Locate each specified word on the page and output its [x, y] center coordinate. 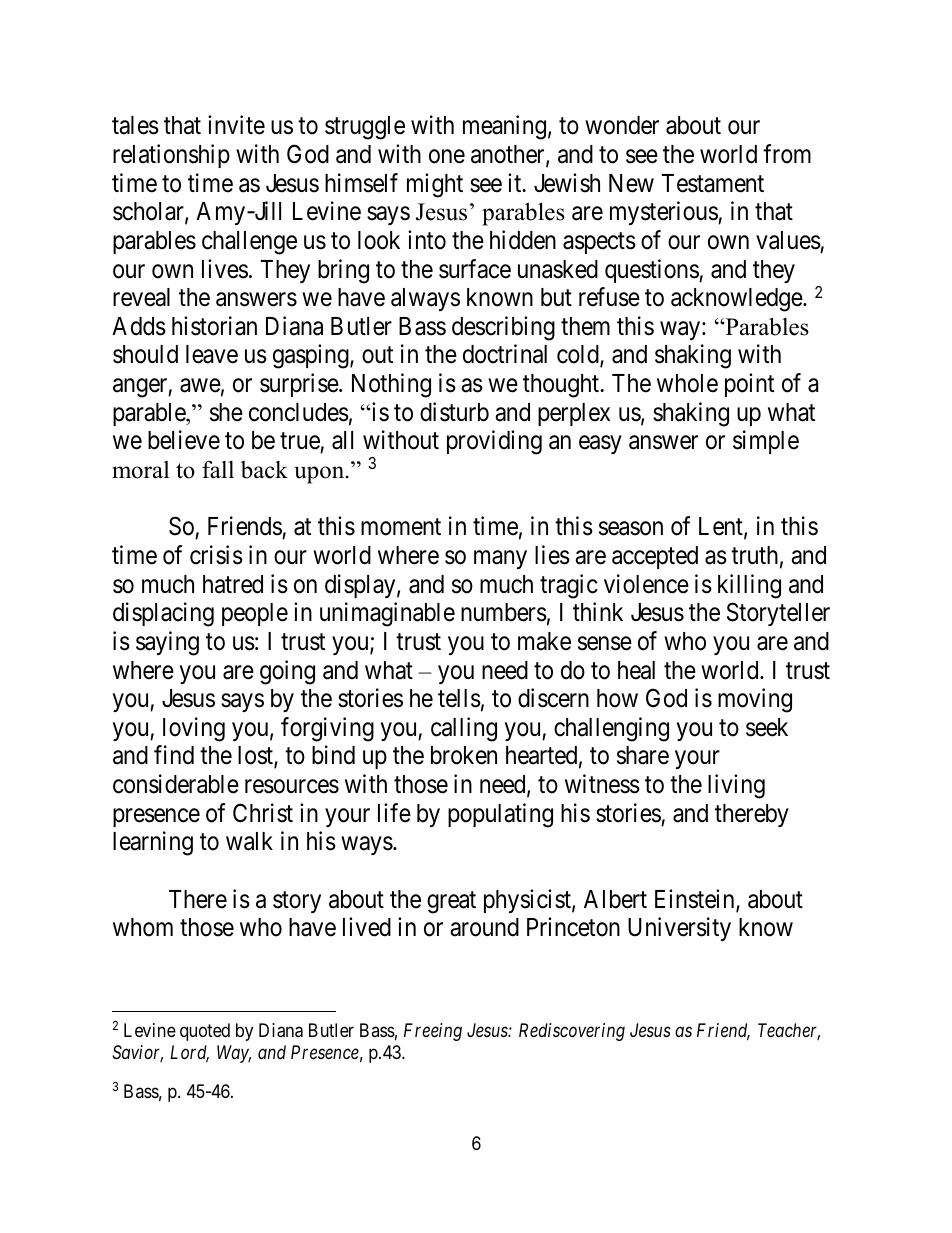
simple [766, 442]
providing [494, 442]
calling [464, 729]
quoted [205, 1032]
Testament [713, 183]
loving [194, 729]
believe [184, 440]
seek [767, 727]
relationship [171, 156]
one [447, 156]
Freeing [433, 1032]
